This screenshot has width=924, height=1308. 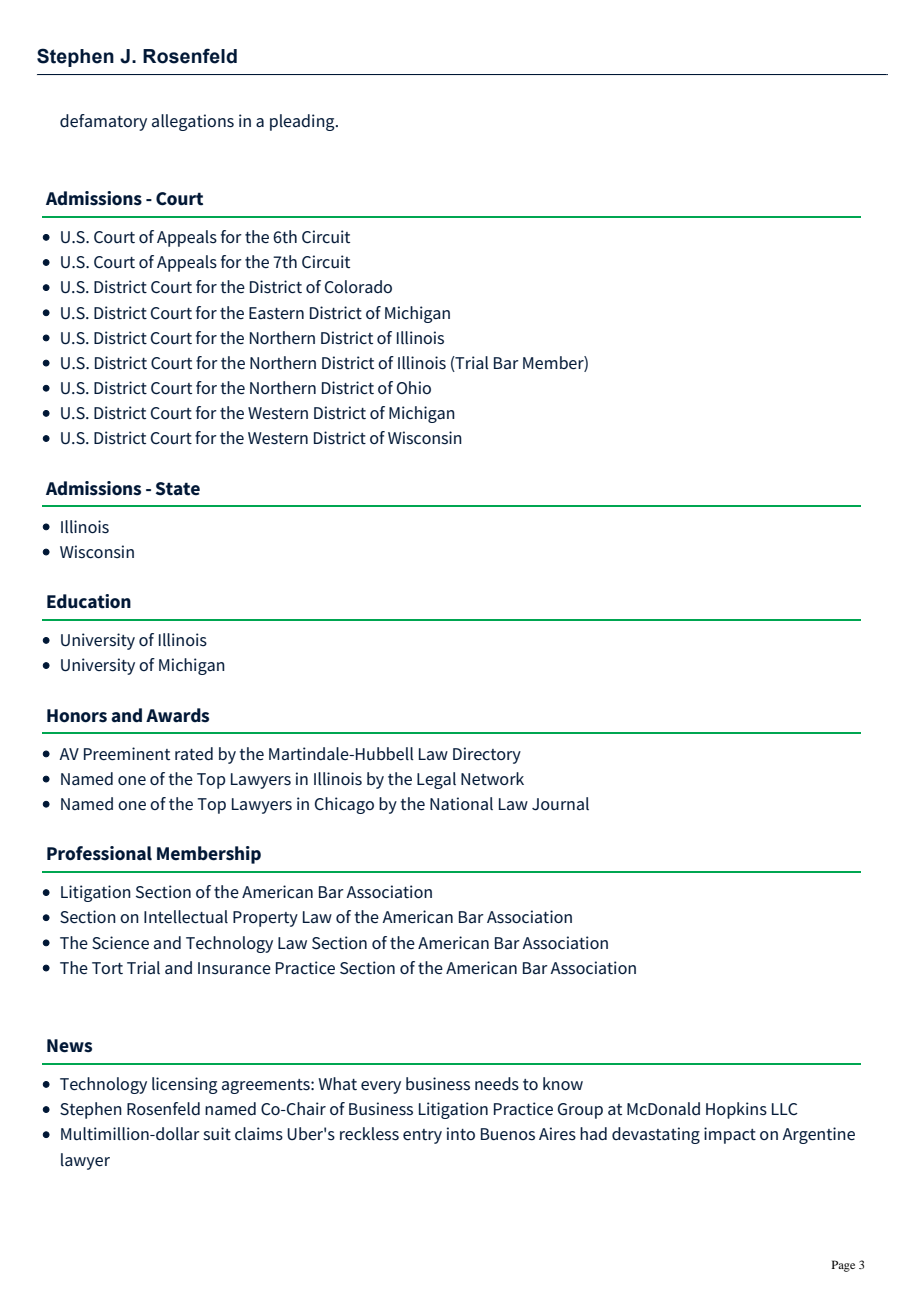 I want to click on suit, so click(x=217, y=1134).
